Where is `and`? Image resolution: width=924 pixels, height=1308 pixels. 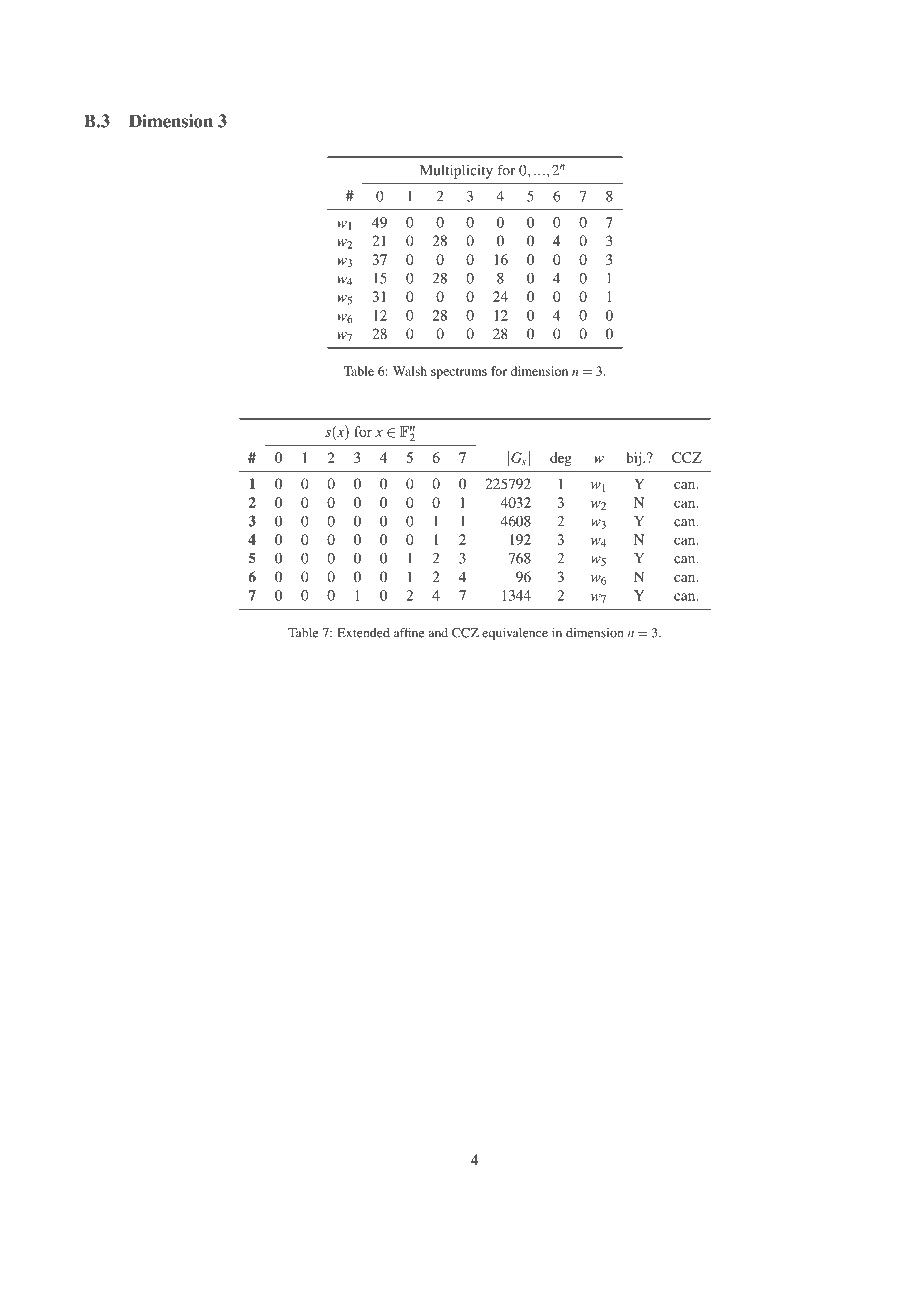 and is located at coordinates (438, 633).
